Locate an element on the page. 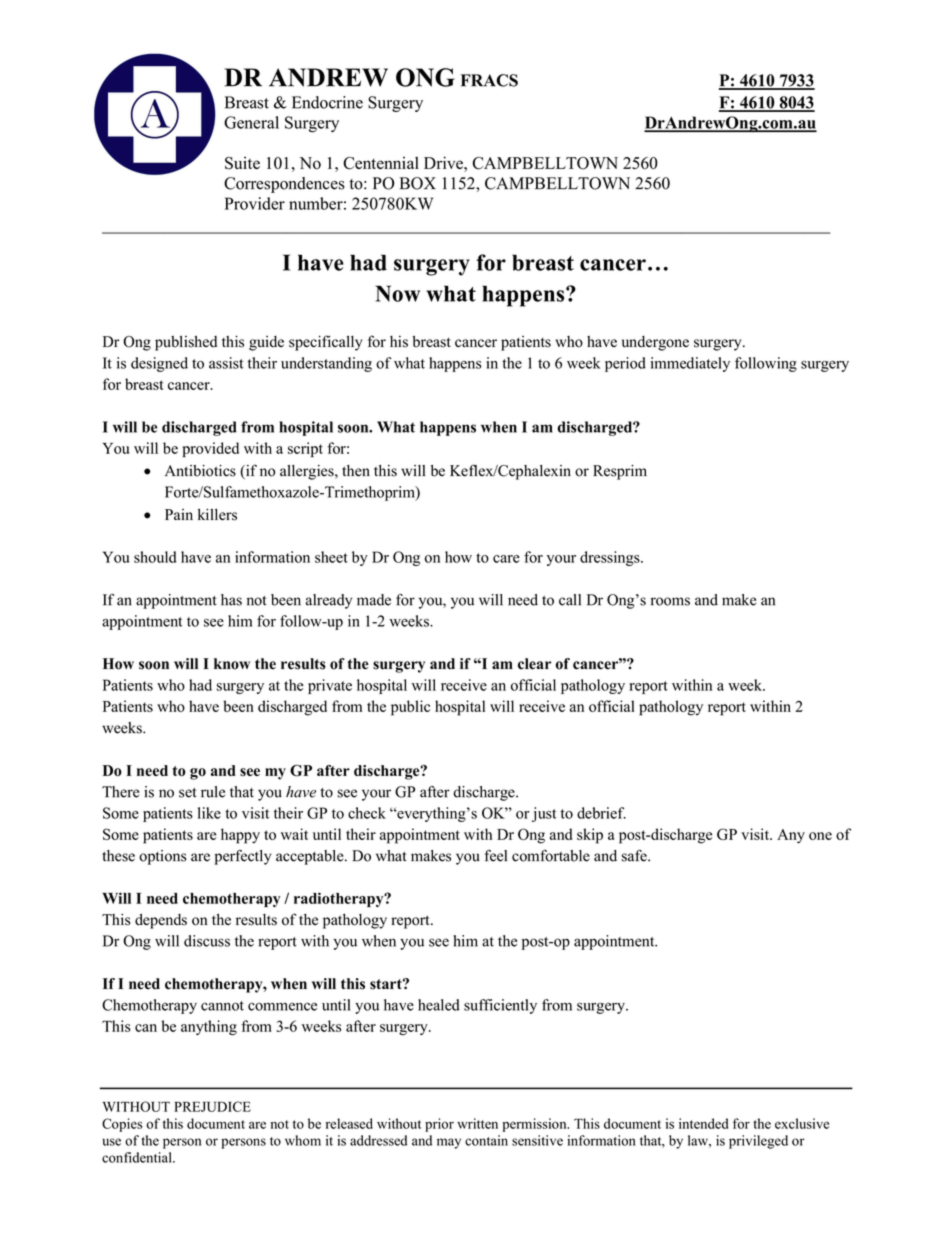 Image resolution: width=952 pixels, height=1233 pixels. rooms is located at coordinates (670, 601).
